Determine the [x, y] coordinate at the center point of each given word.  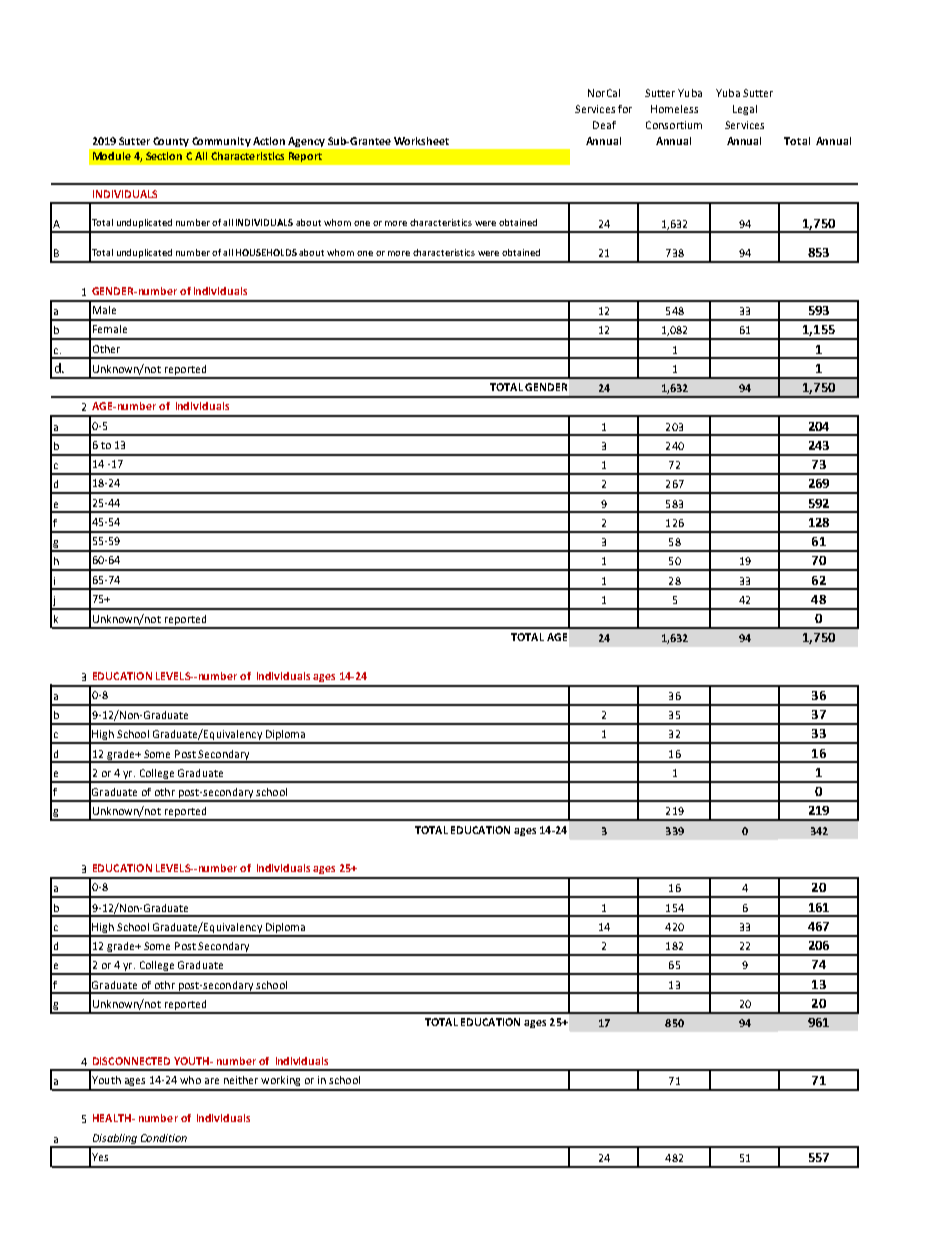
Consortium [674, 125]
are [212, 1081]
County [171, 142]
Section [164, 156]
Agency [306, 142]
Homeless [674, 109]
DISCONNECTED [131, 1061]
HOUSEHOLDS [266, 252]
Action [269, 141]
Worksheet [421, 141]
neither [241, 1080]
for [625, 109]
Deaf [604, 125]
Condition [164, 1138]
